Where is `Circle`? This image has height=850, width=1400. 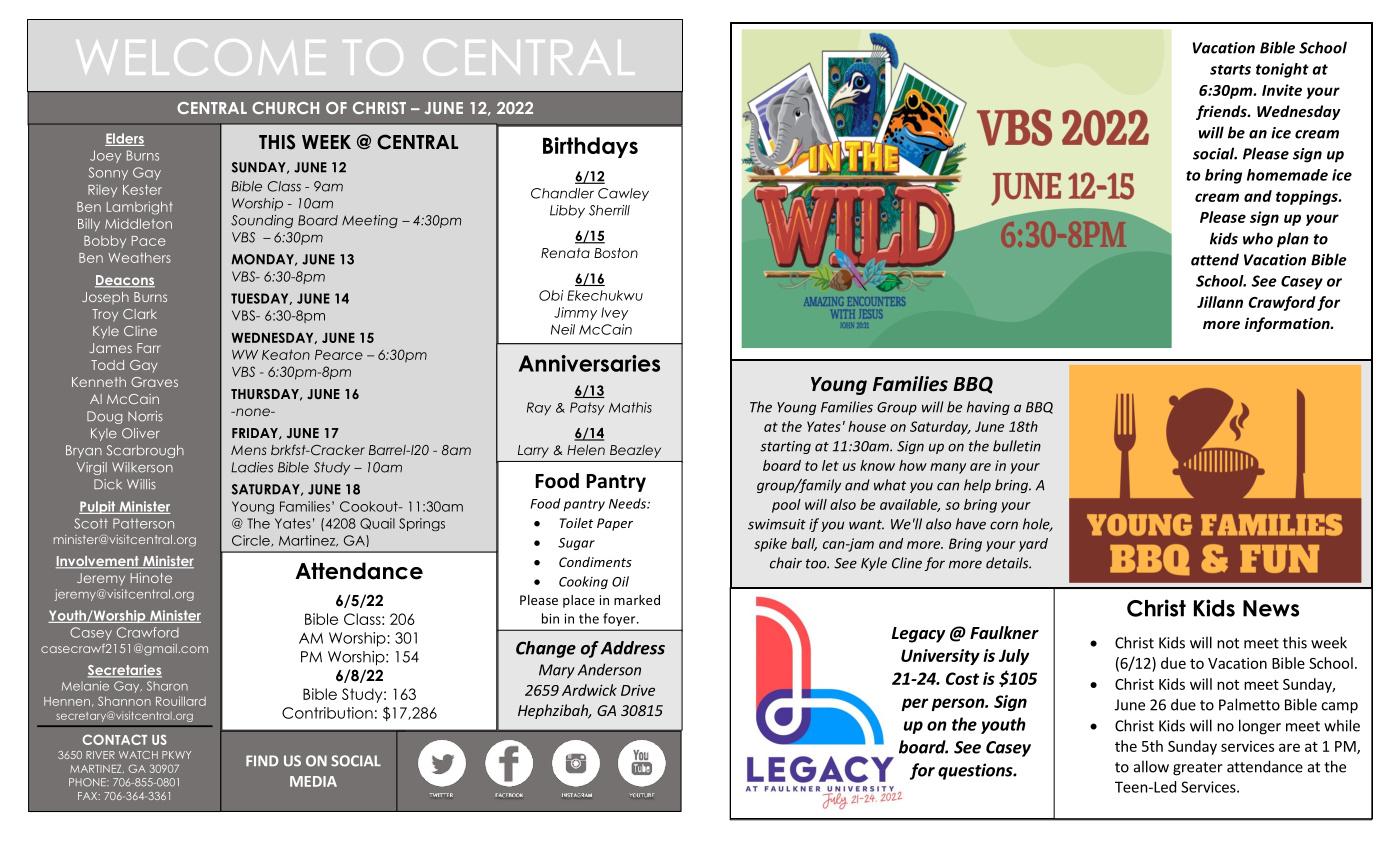 Circle is located at coordinates (252, 541).
